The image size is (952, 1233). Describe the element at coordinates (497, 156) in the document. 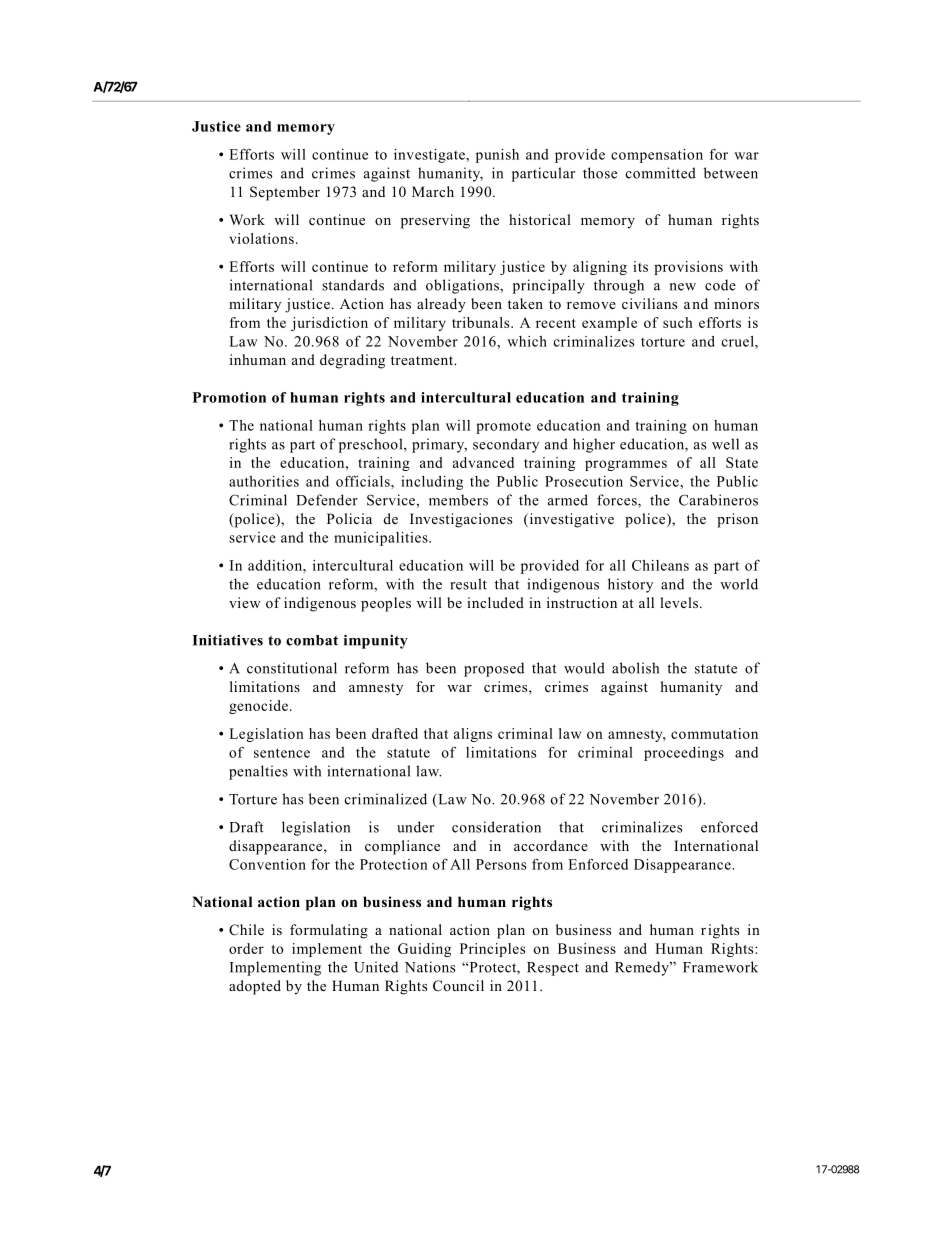

I see `punish` at that location.
